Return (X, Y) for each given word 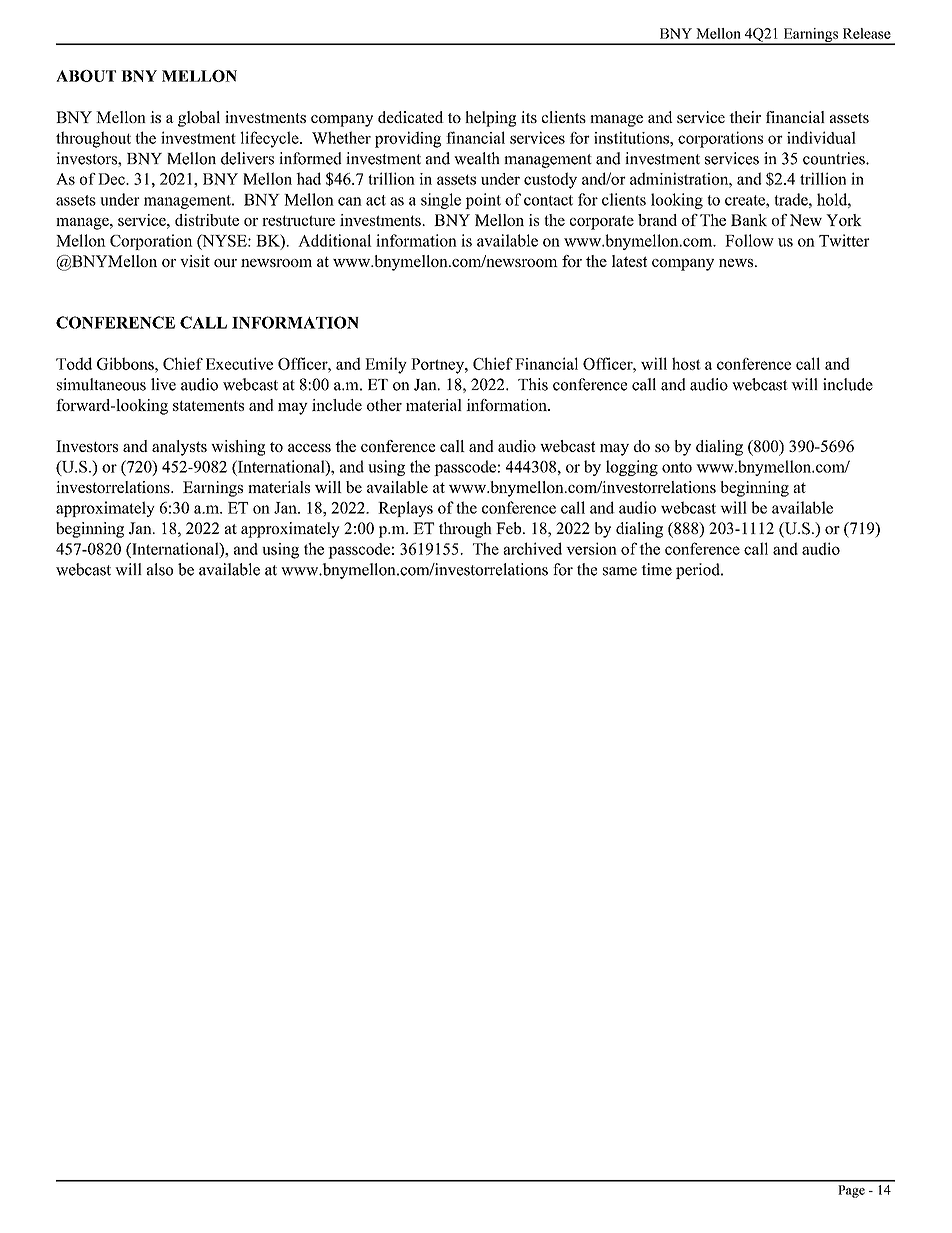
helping (490, 119)
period (699, 571)
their (745, 117)
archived (532, 548)
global (199, 119)
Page (851, 1191)
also (160, 569)
